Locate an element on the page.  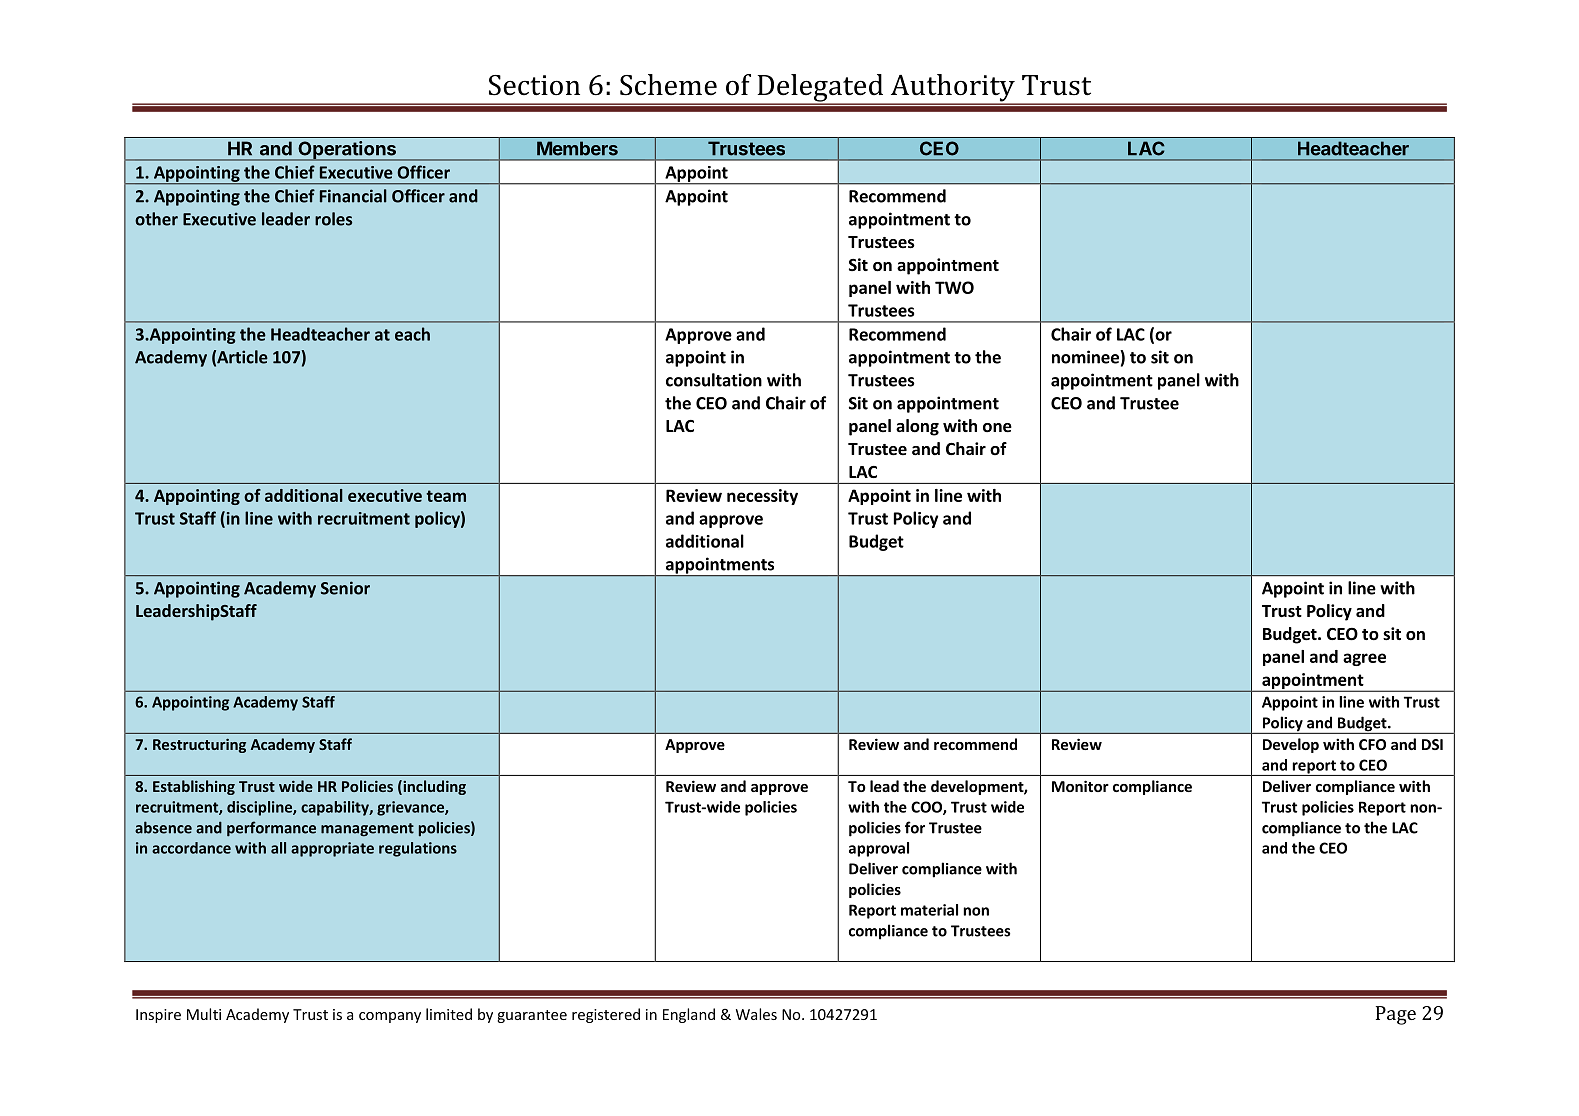
Operations is located at coordinates (347, 151).
